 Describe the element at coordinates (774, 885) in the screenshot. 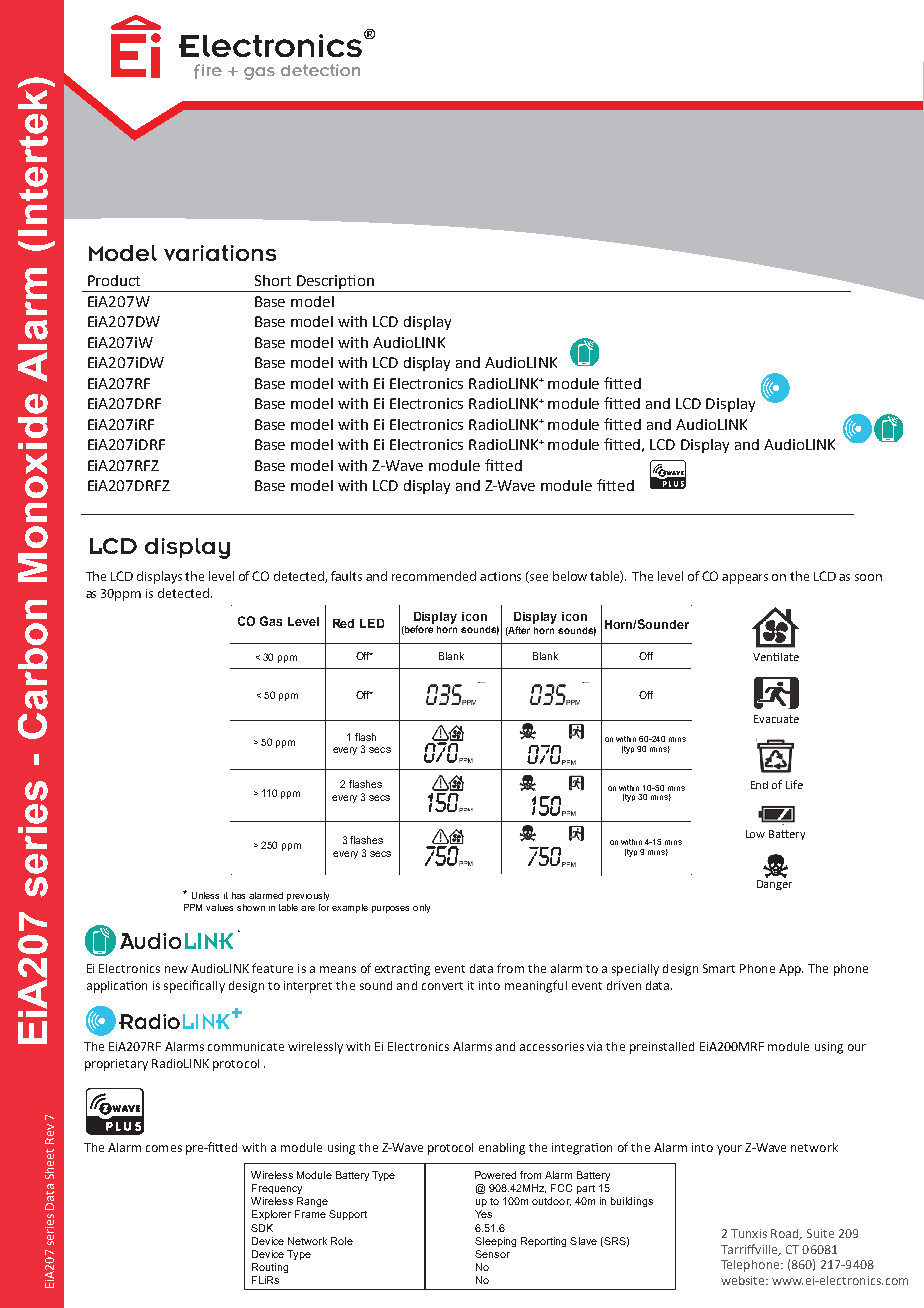

I see `Danger` at that location.
